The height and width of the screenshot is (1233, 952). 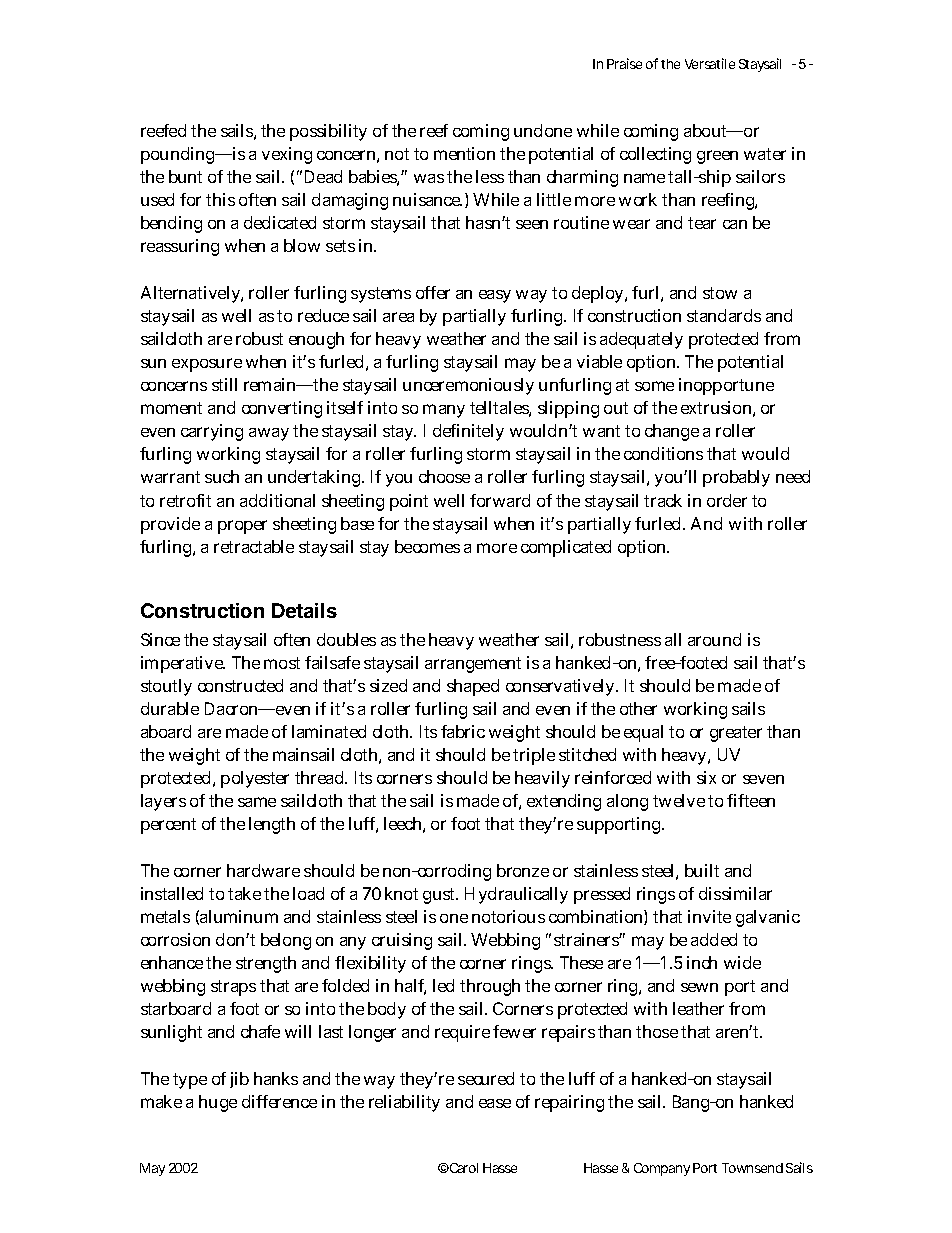 I want to click on vexing, so click(x=287, y=155).
